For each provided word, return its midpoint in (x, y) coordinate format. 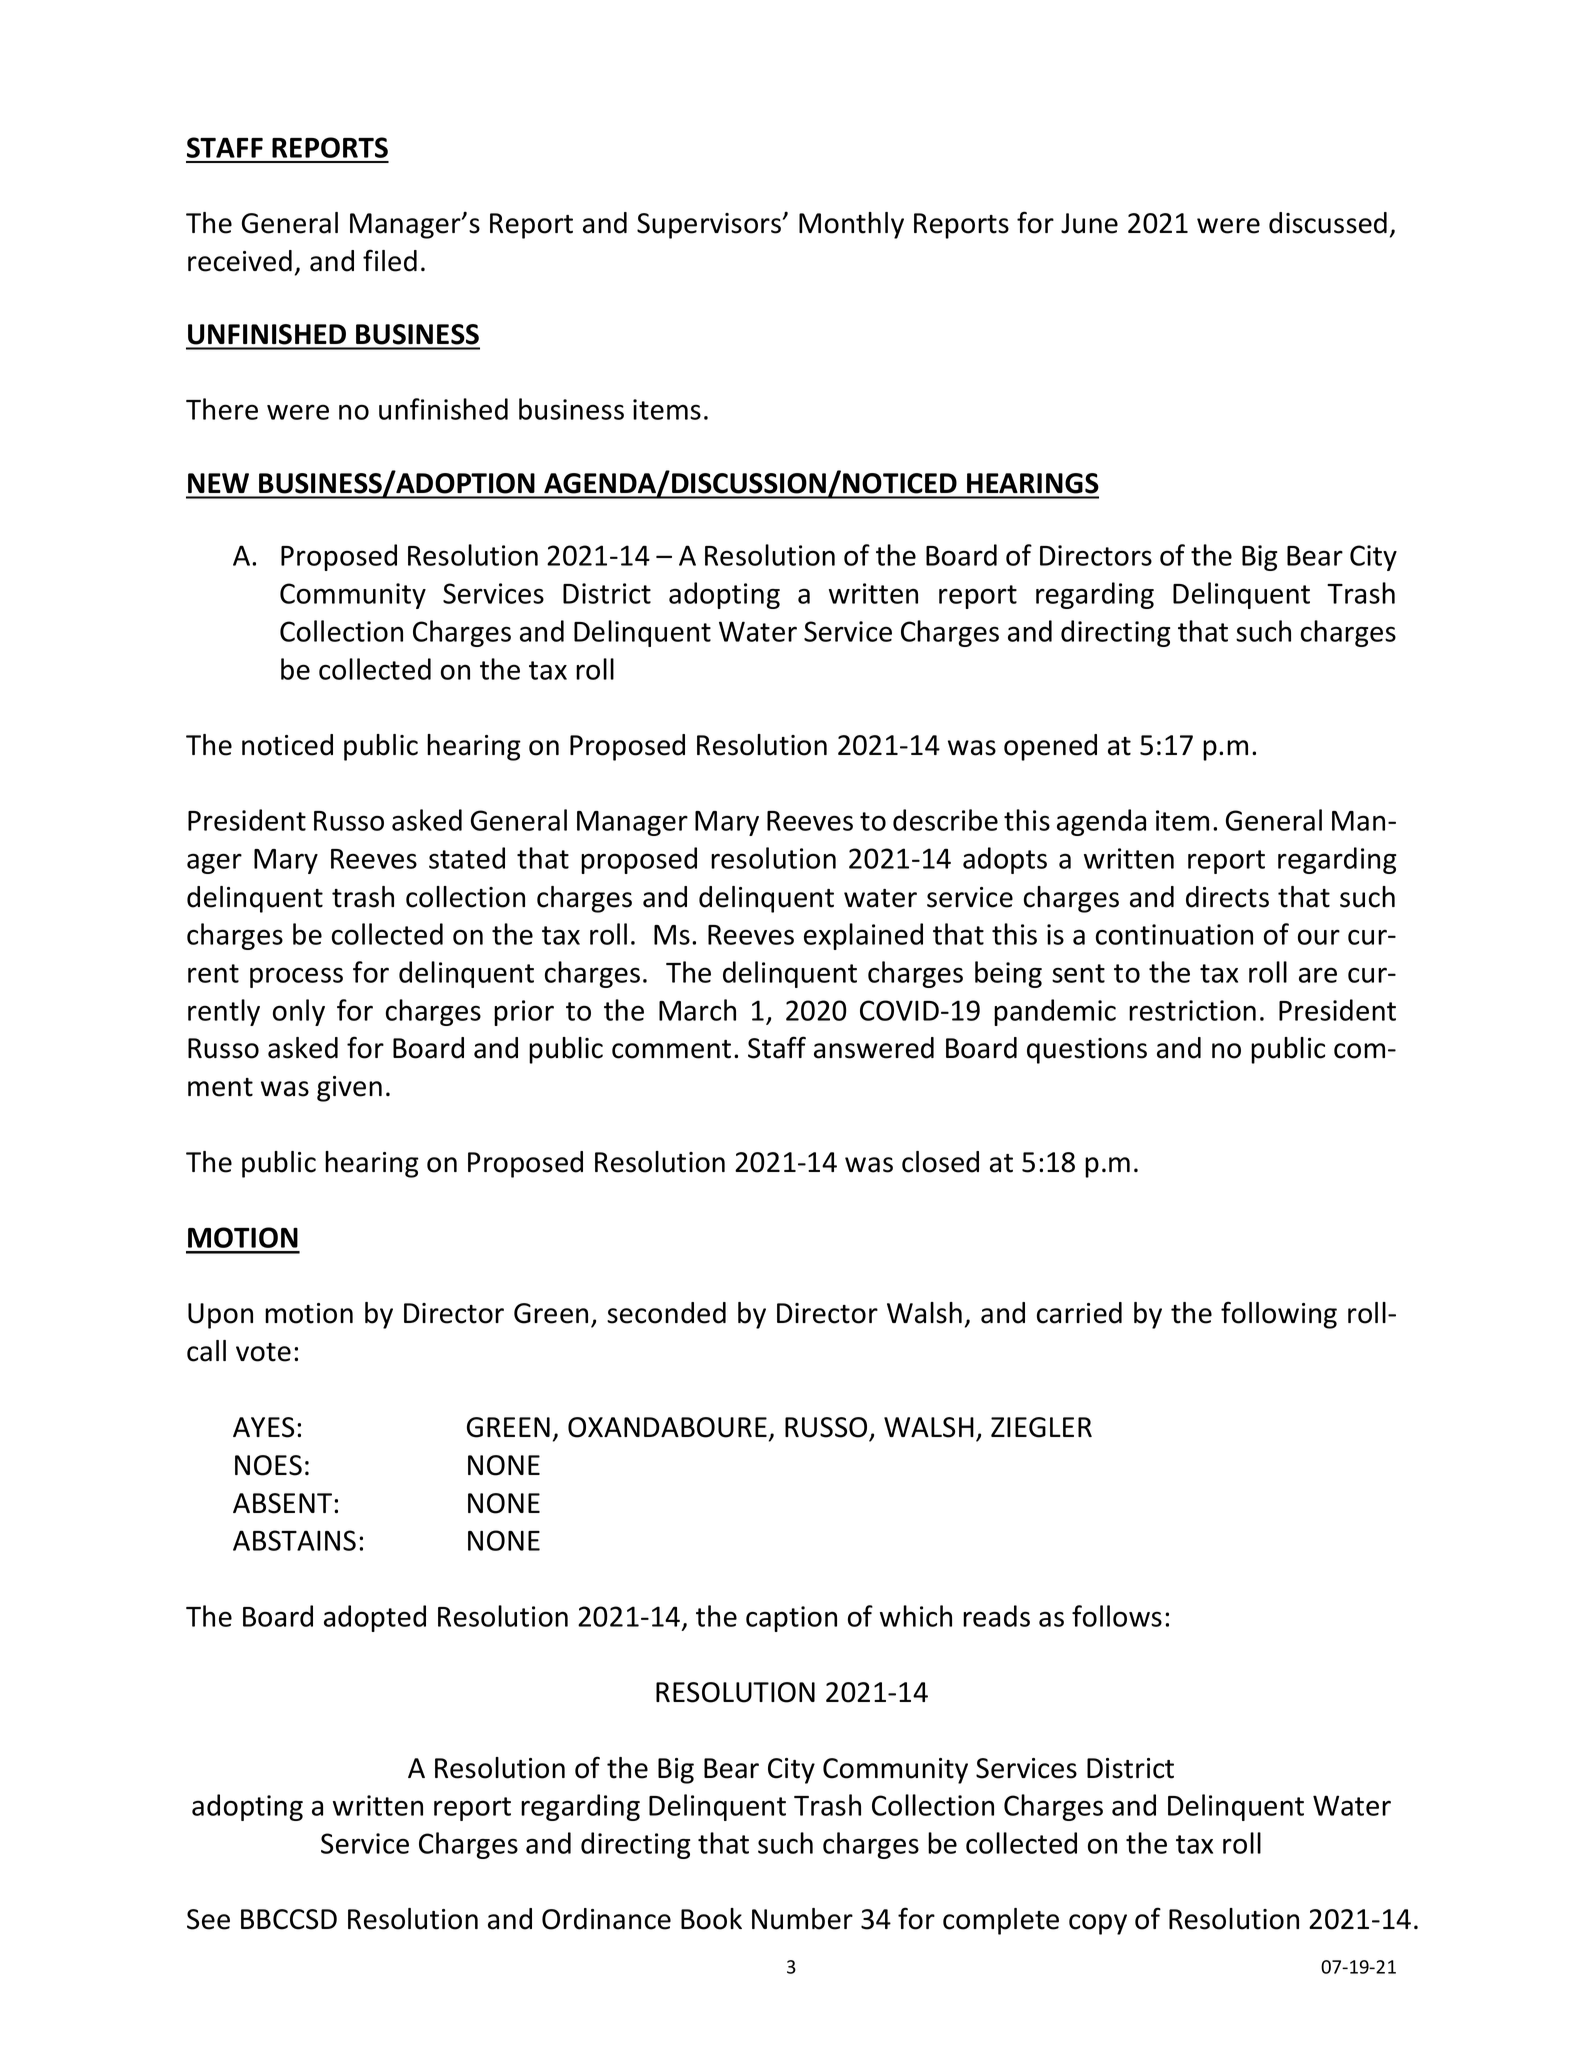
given (349, 1089)
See (208, 1919)
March (697, 1010)
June (1089, 223)
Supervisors (709, 226)
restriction (1192, 1010)
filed (390, 260)
